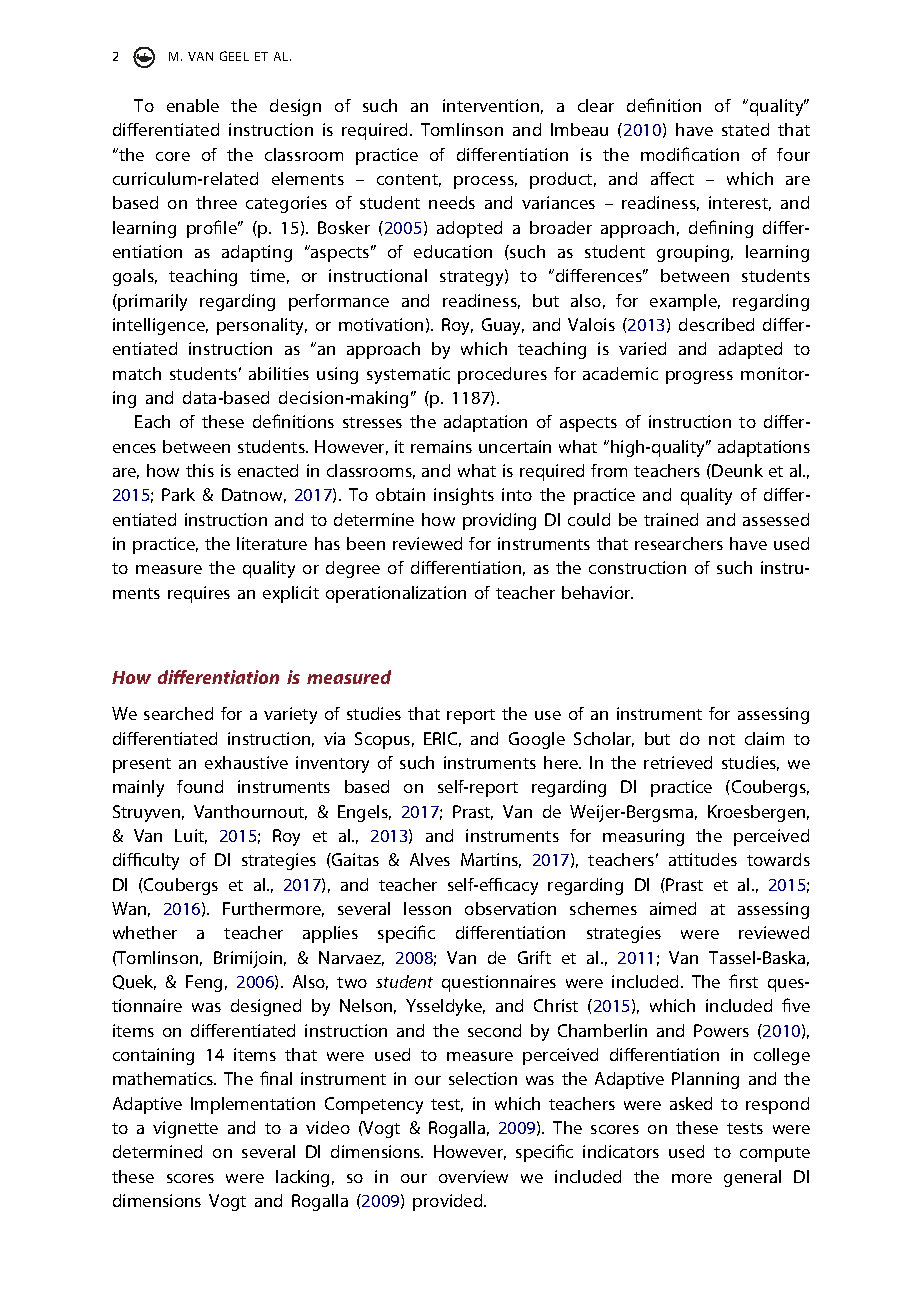 The width and height of the screenshot is (923, 1316). What do you see at coordinates (193, 105) in the screenshot?
I see `enable` at bounding box center [193, 105].
